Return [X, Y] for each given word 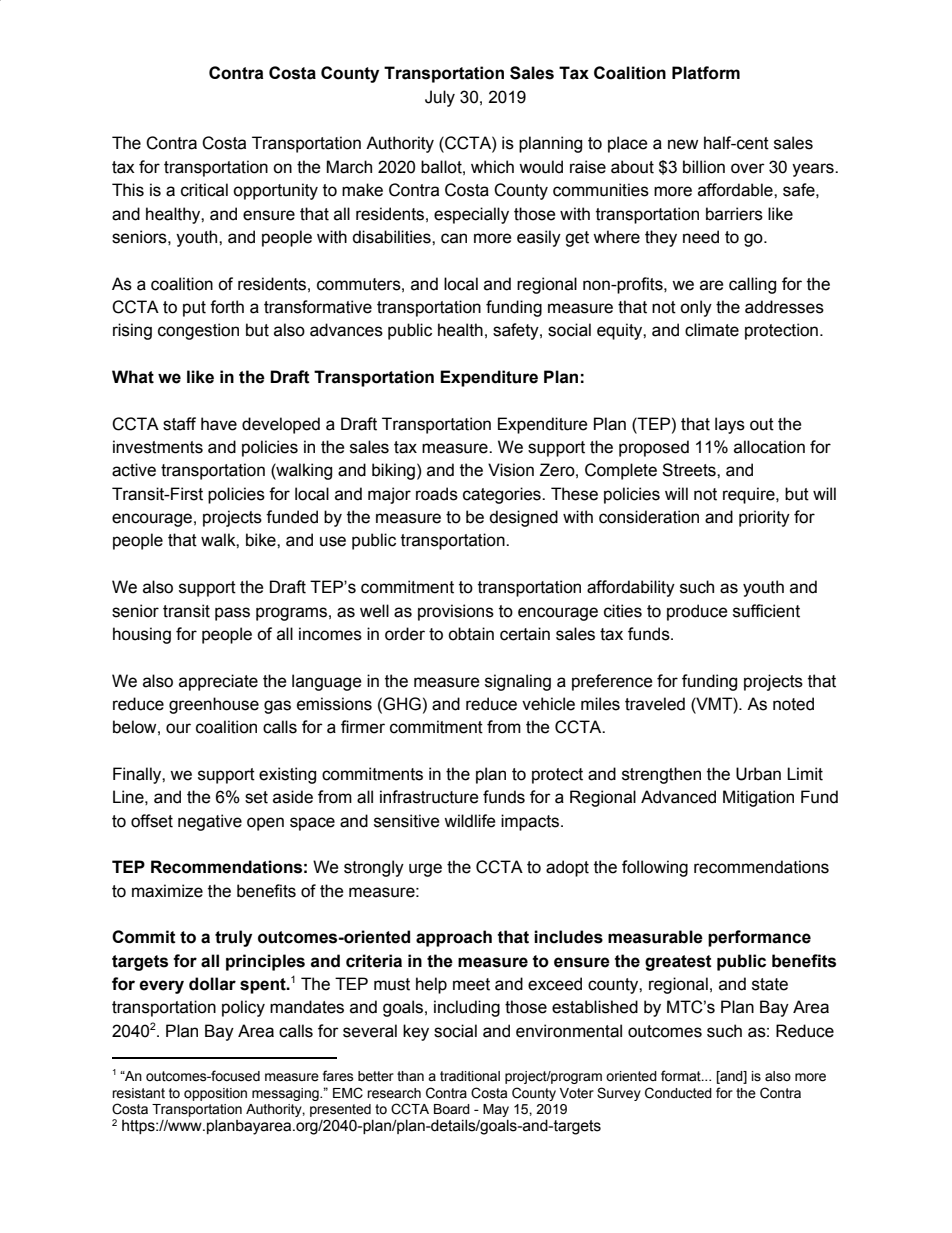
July [440, 98]
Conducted [678, 1093]
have [219, 424]
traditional [470, 1076]
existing [287, 775]
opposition [215, 1094]
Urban [758, 774]
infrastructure [429, 797]
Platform [706, 73]
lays [730, 425]
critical [204, 190]
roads [437, 494]
